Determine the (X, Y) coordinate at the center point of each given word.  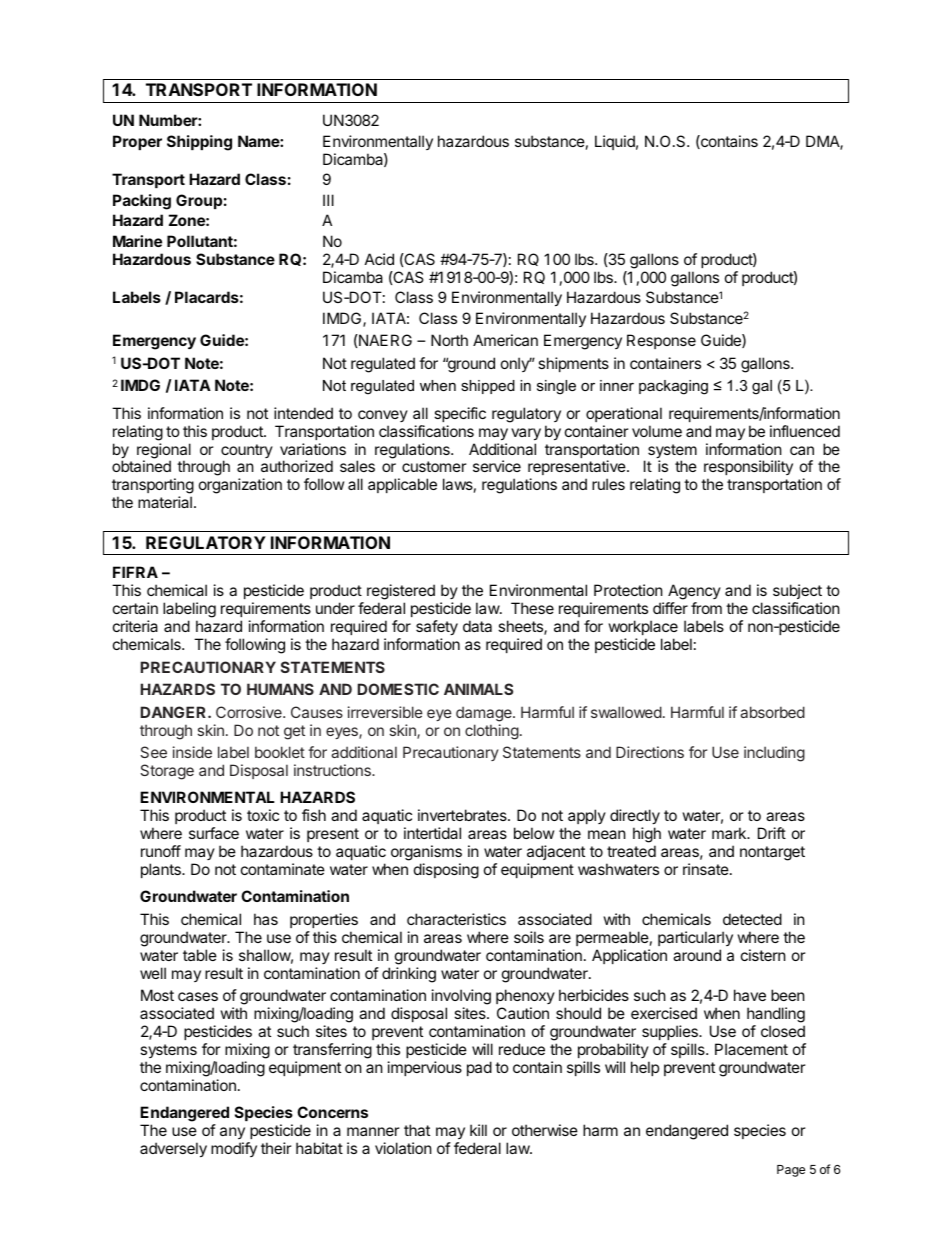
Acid (379, 259)
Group (199, 201)
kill (478, 1130)
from (706, 608)
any (232, 1133)
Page (791, 1171)
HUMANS (280, 689)
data (477, 626)
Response (661, 341)
